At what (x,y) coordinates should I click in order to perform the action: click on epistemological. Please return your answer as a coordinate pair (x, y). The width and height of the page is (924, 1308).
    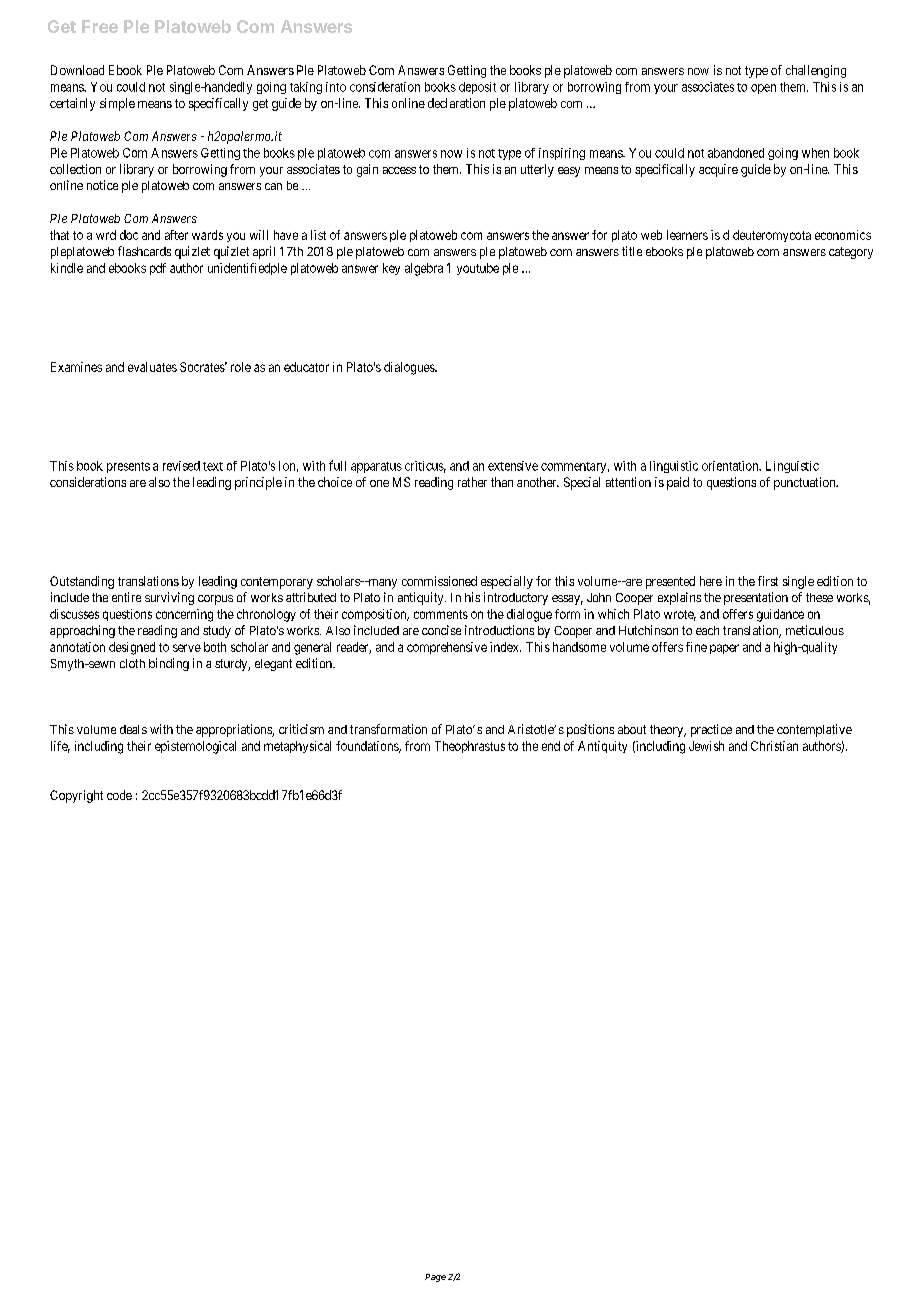
    Looking at the image, I should click on (195, 747).
